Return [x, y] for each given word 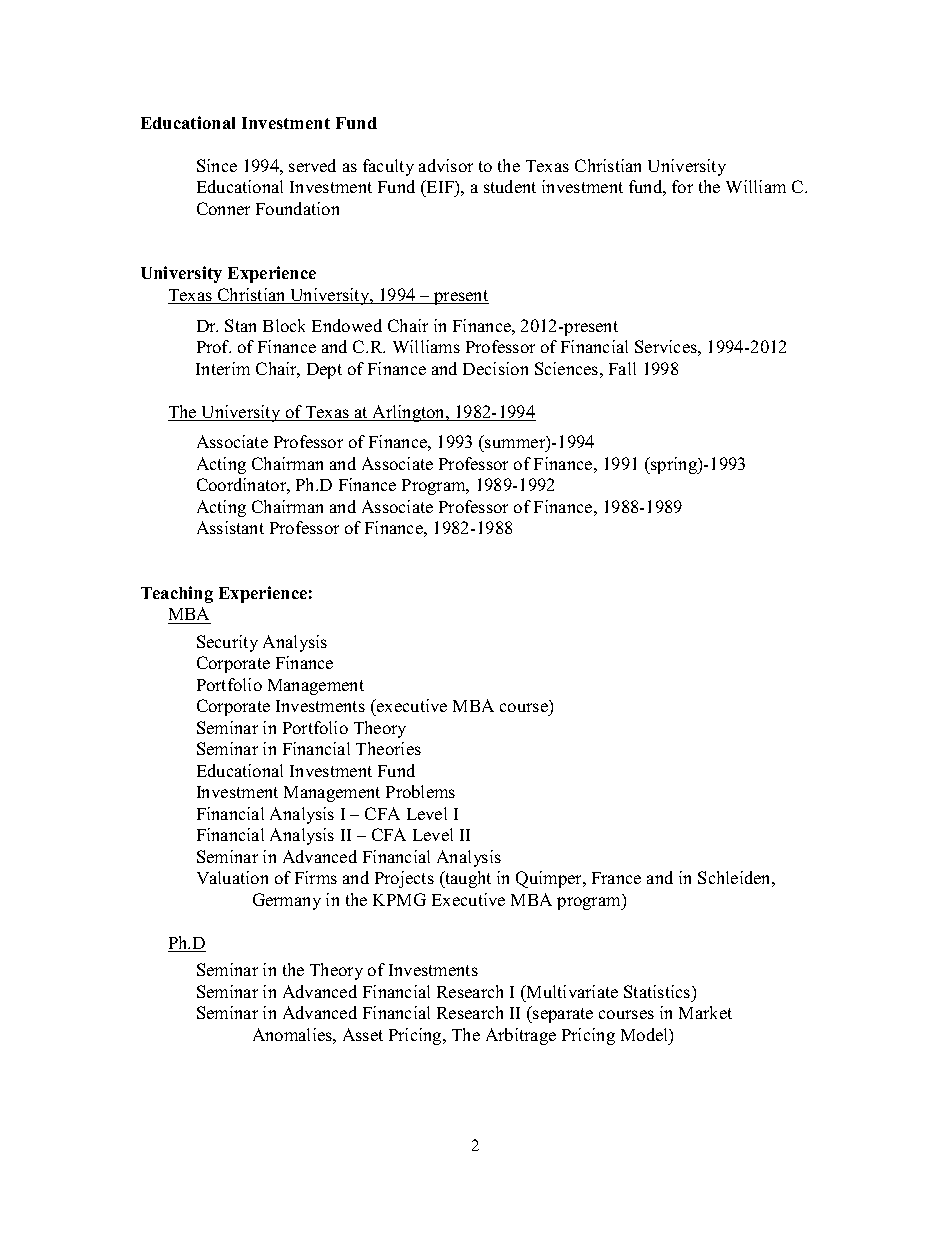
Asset [363, 1034]
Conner [223, 208]
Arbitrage [521, 1036]
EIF [440, 186]
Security [227, 643]
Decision [495, 368]
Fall [622, 368]
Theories [388, 748]
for [682, 186]
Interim [223, 368]
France [616, 878]
